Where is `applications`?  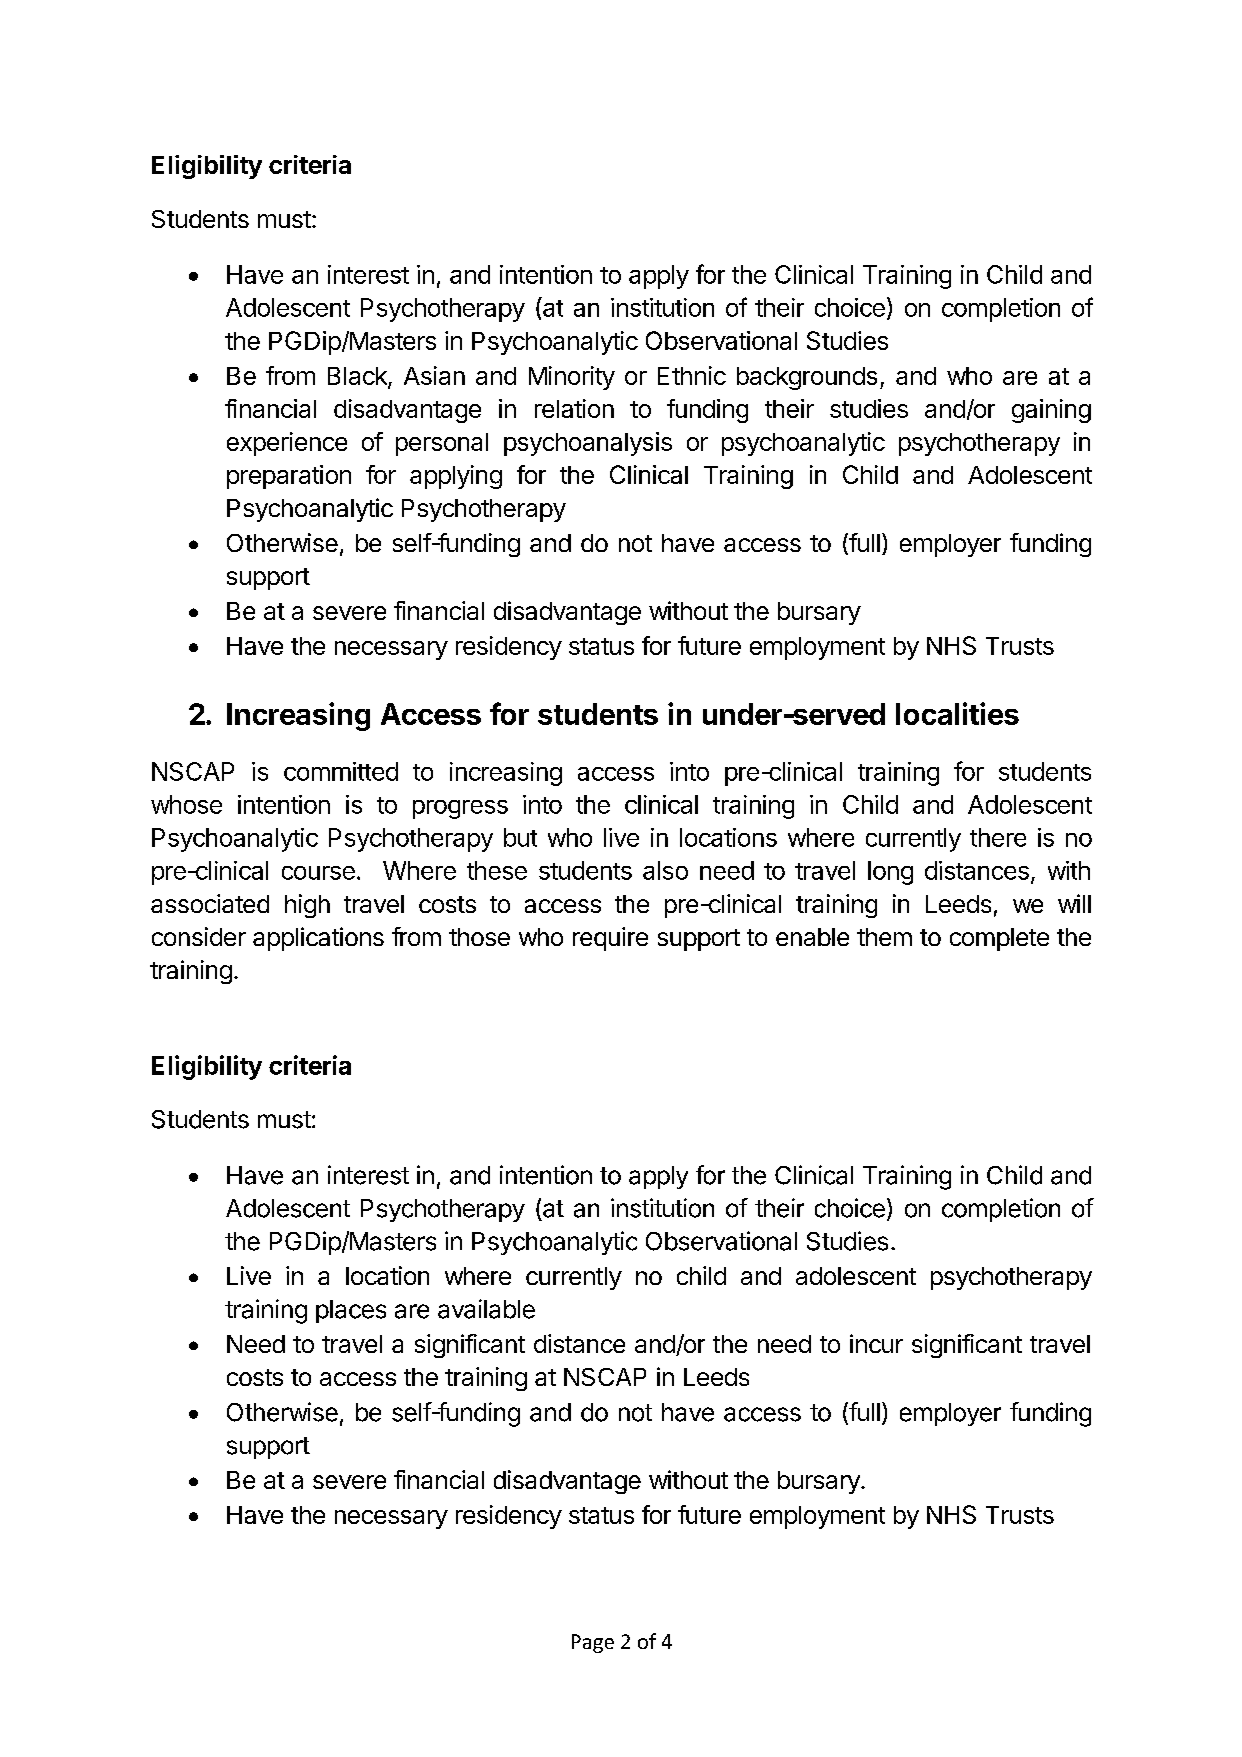
applications is located at coordinates (318, 939).
